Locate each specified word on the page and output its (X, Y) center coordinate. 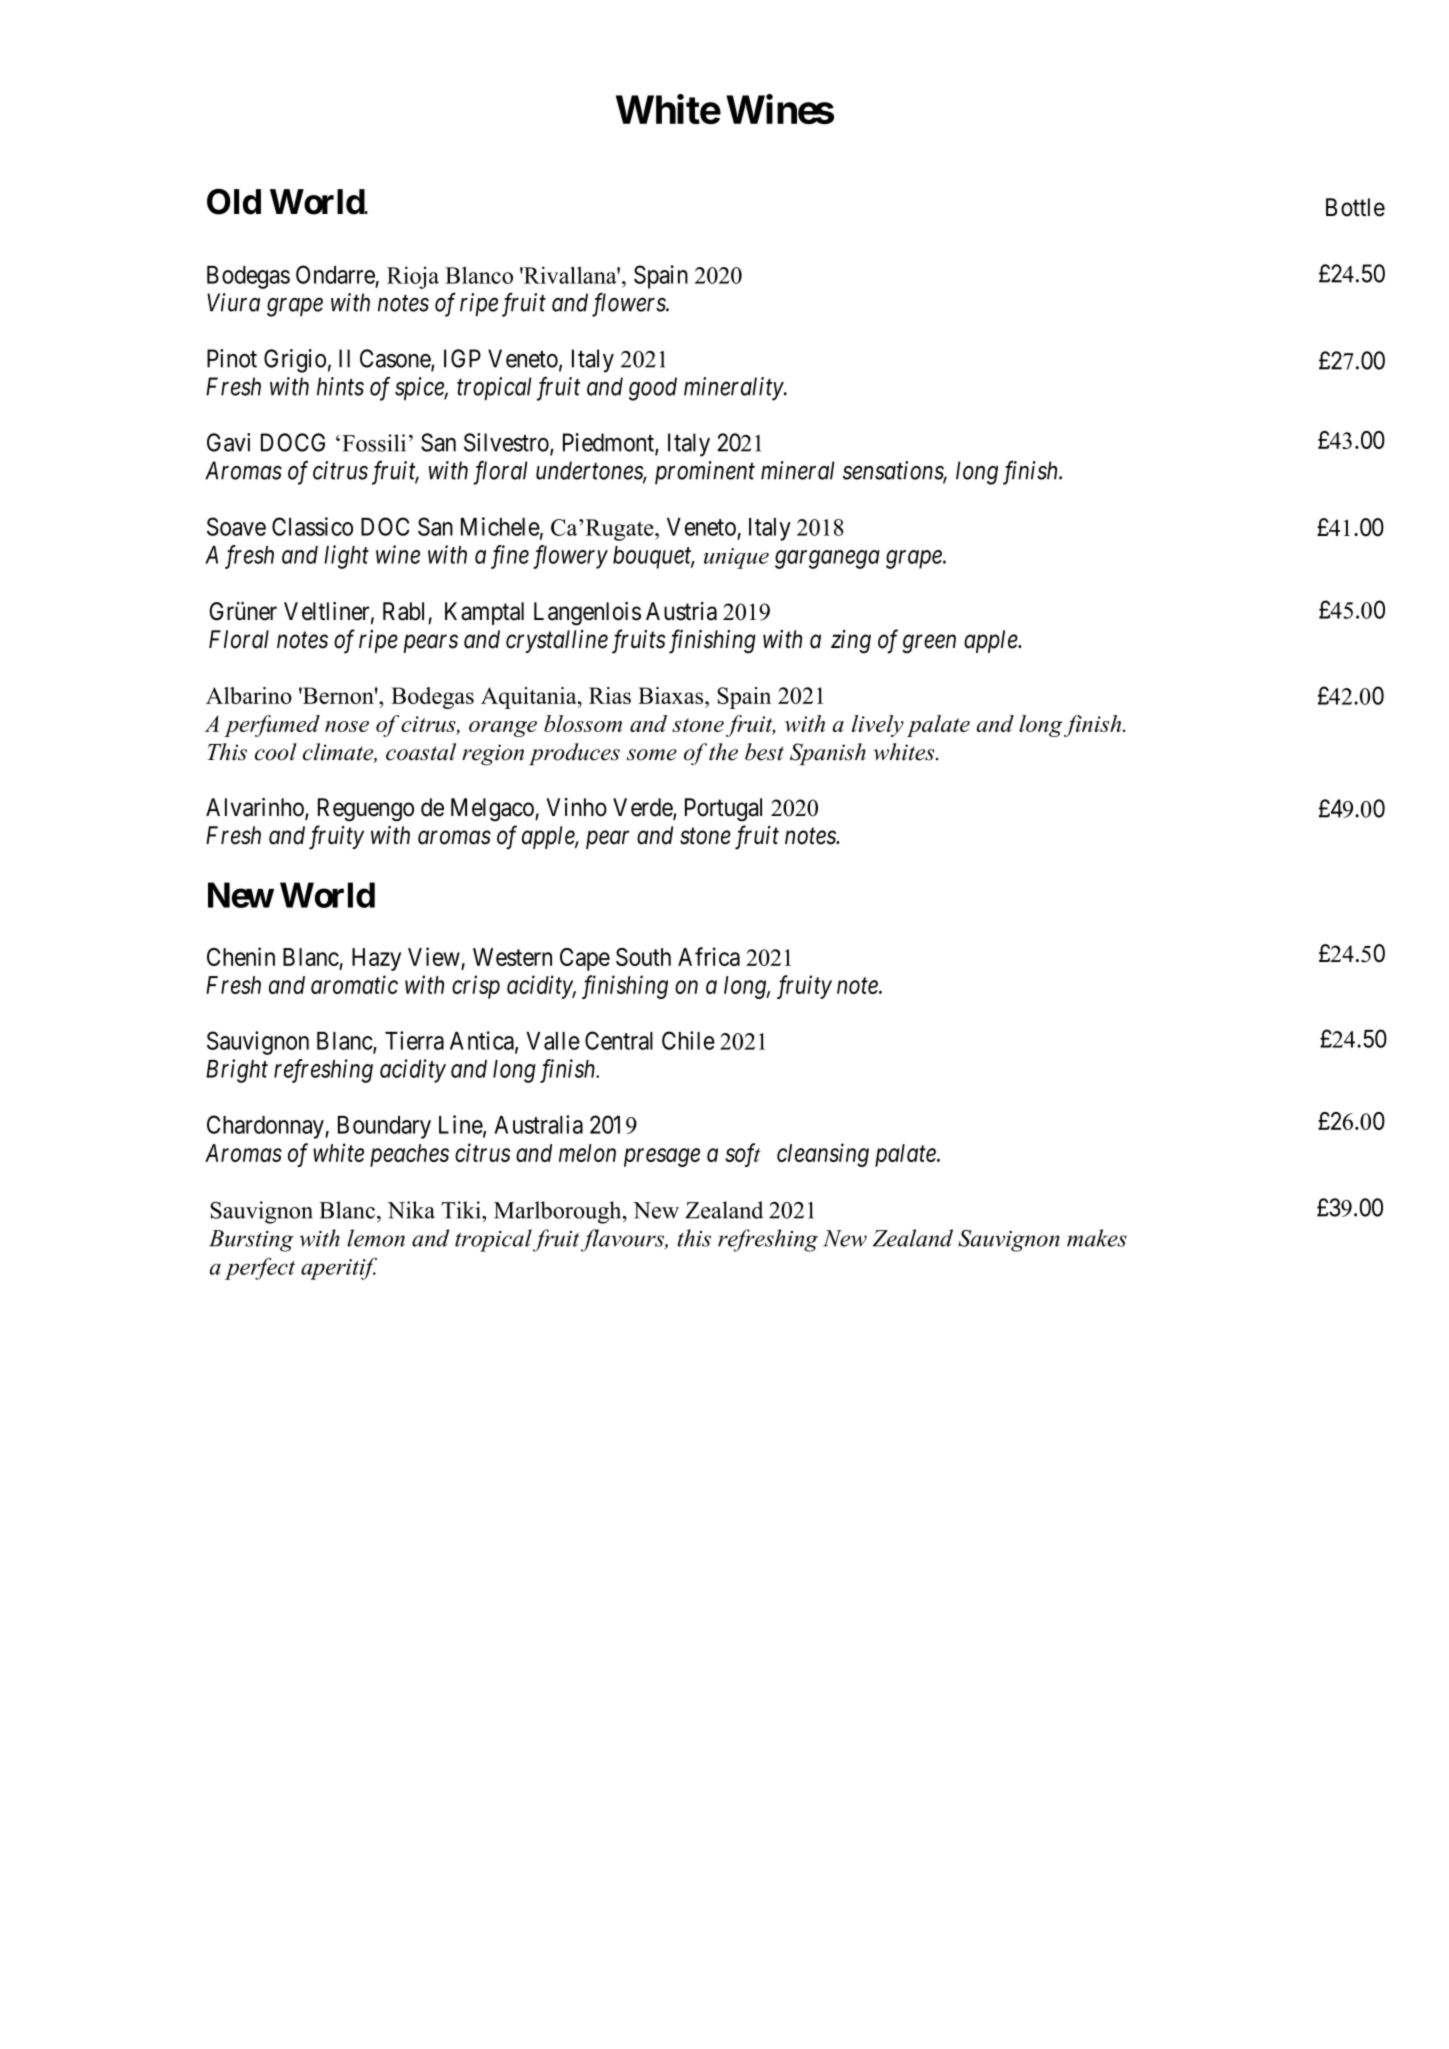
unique (736, 558)
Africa (709, 956)
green (929, 644)
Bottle (1355, 207)
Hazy (376, 959)
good (653, 389)
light (346, 557)
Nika (411, 1210)
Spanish (828, 754)
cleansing (823, 1155)
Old (234, 202)
